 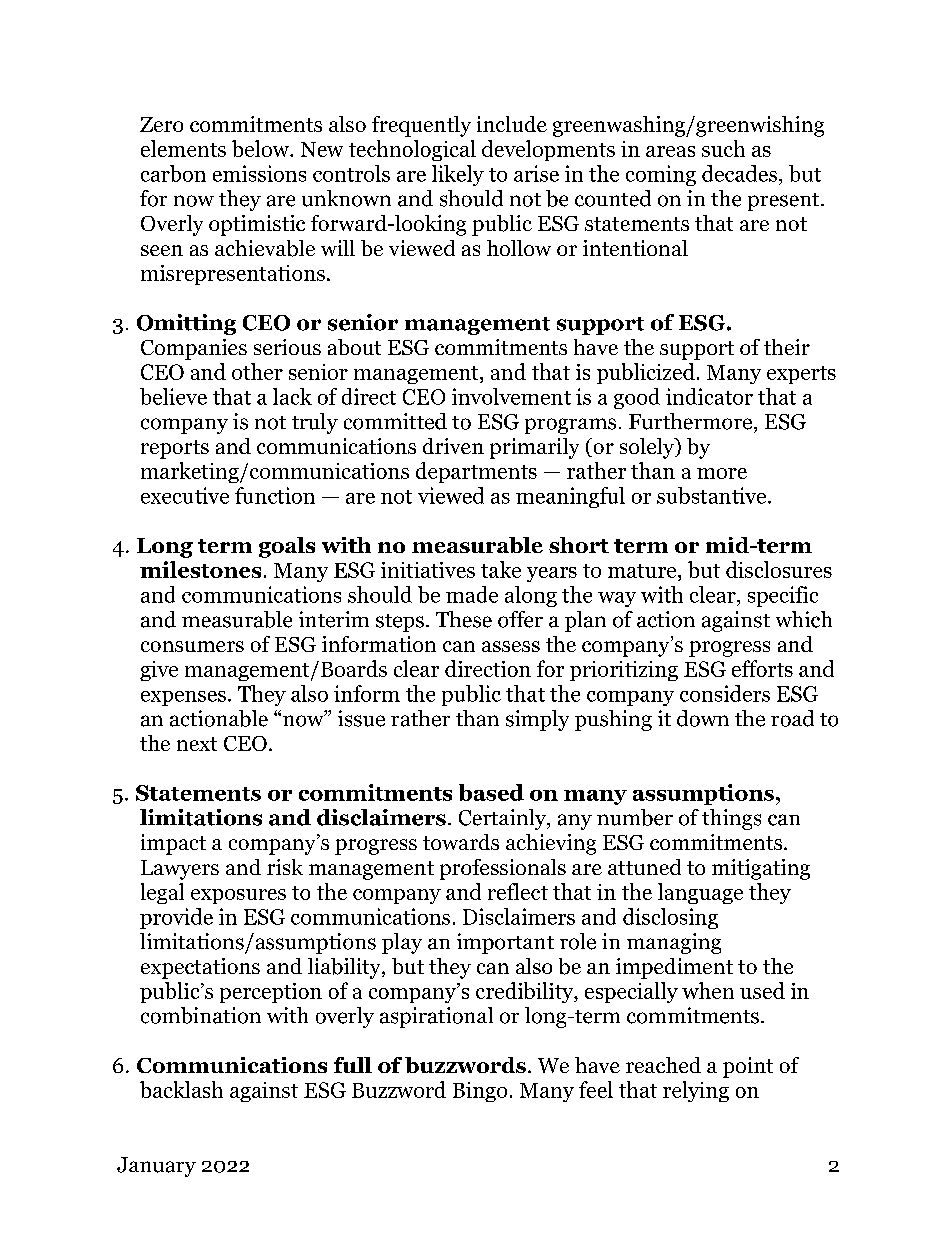 What do you see at coordinates (480, 1092) in the document?
I see `Bingo` at bounding box center [480, 1092].
